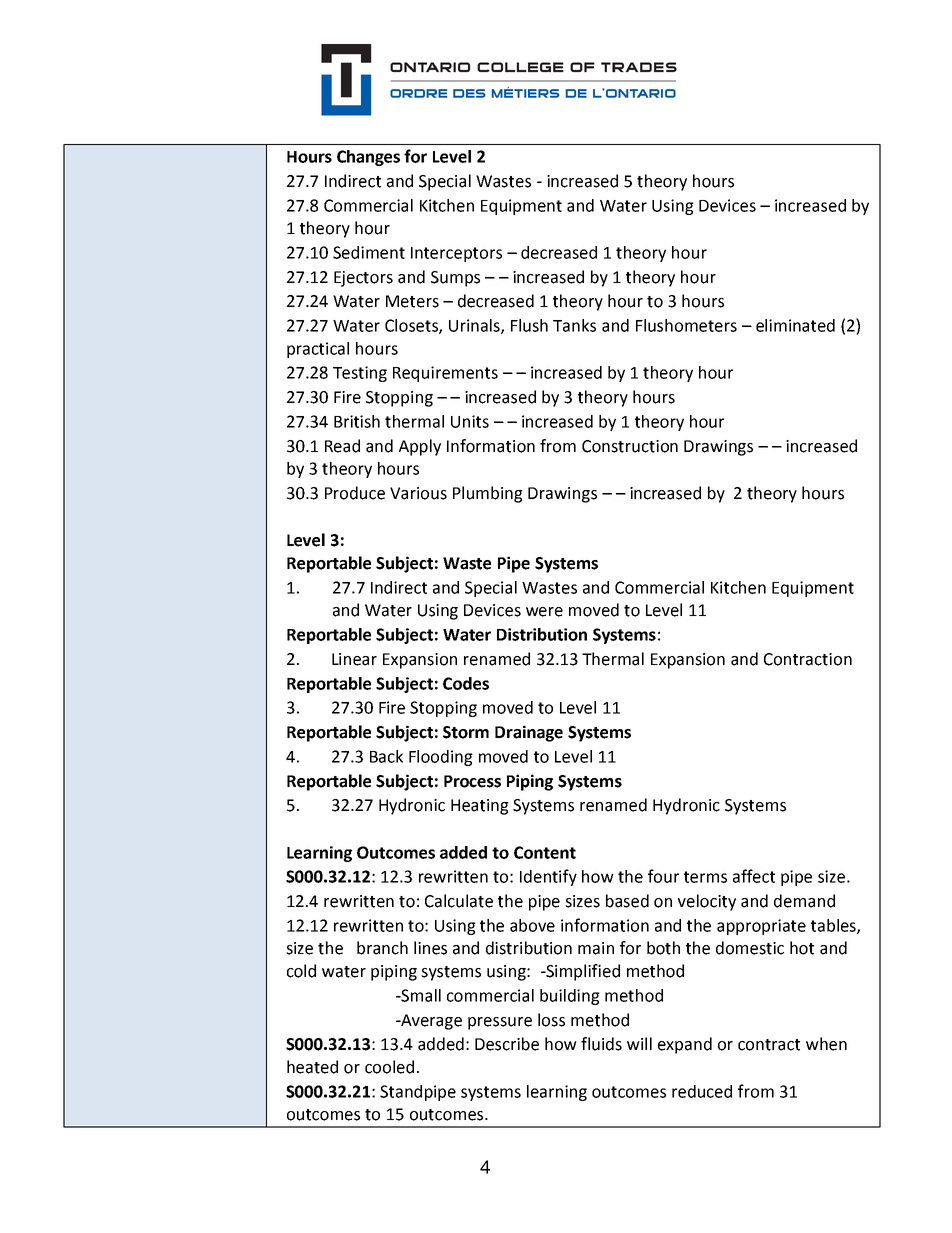 This page has width=952, height=1233. Describe the element at coordinates (456, 254) in the page. I see `Interceptors` at that location.
